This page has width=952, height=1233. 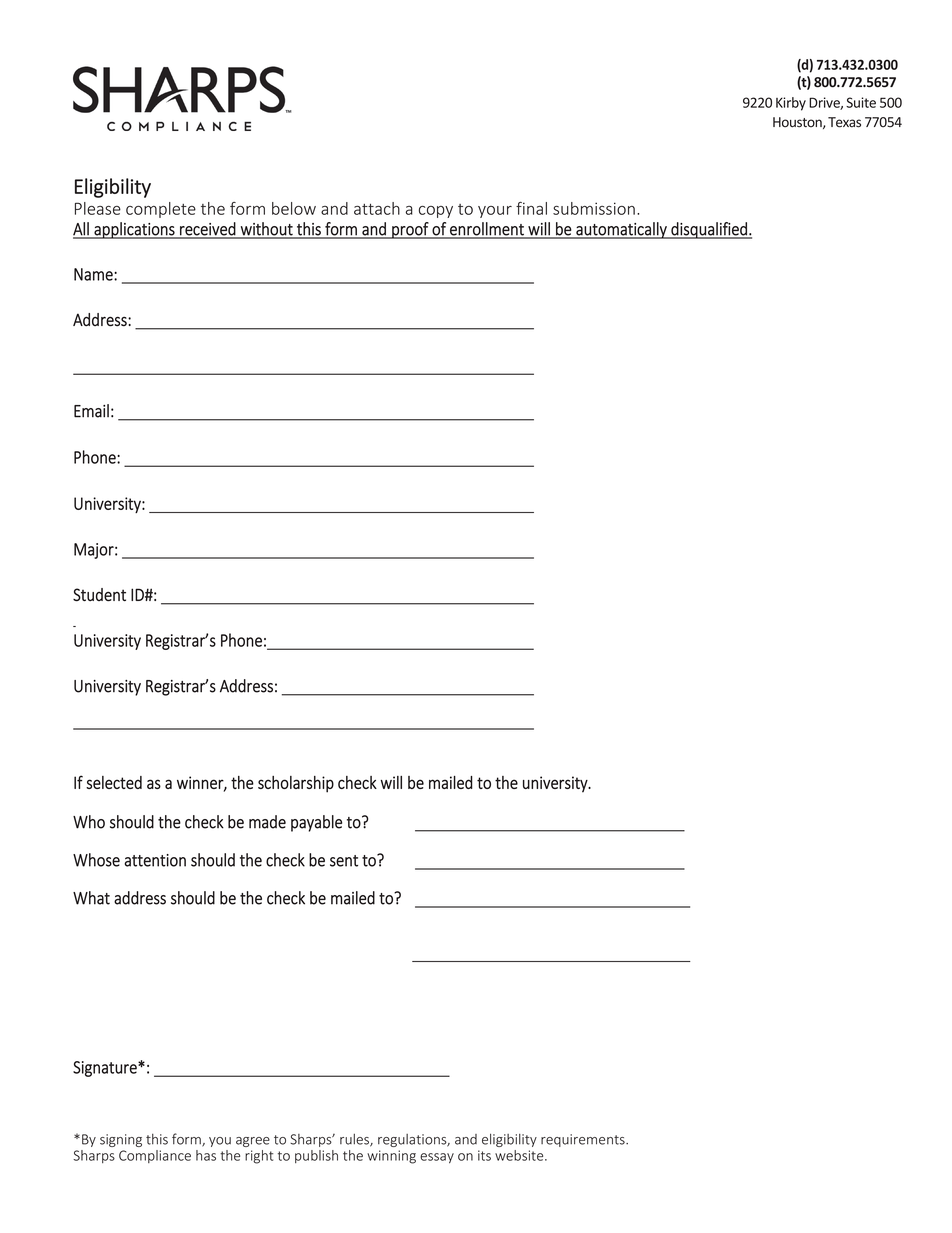 What do you see at coordinates (161, 210) in the page?
I see `complete` at bounding box center [161, 210].
